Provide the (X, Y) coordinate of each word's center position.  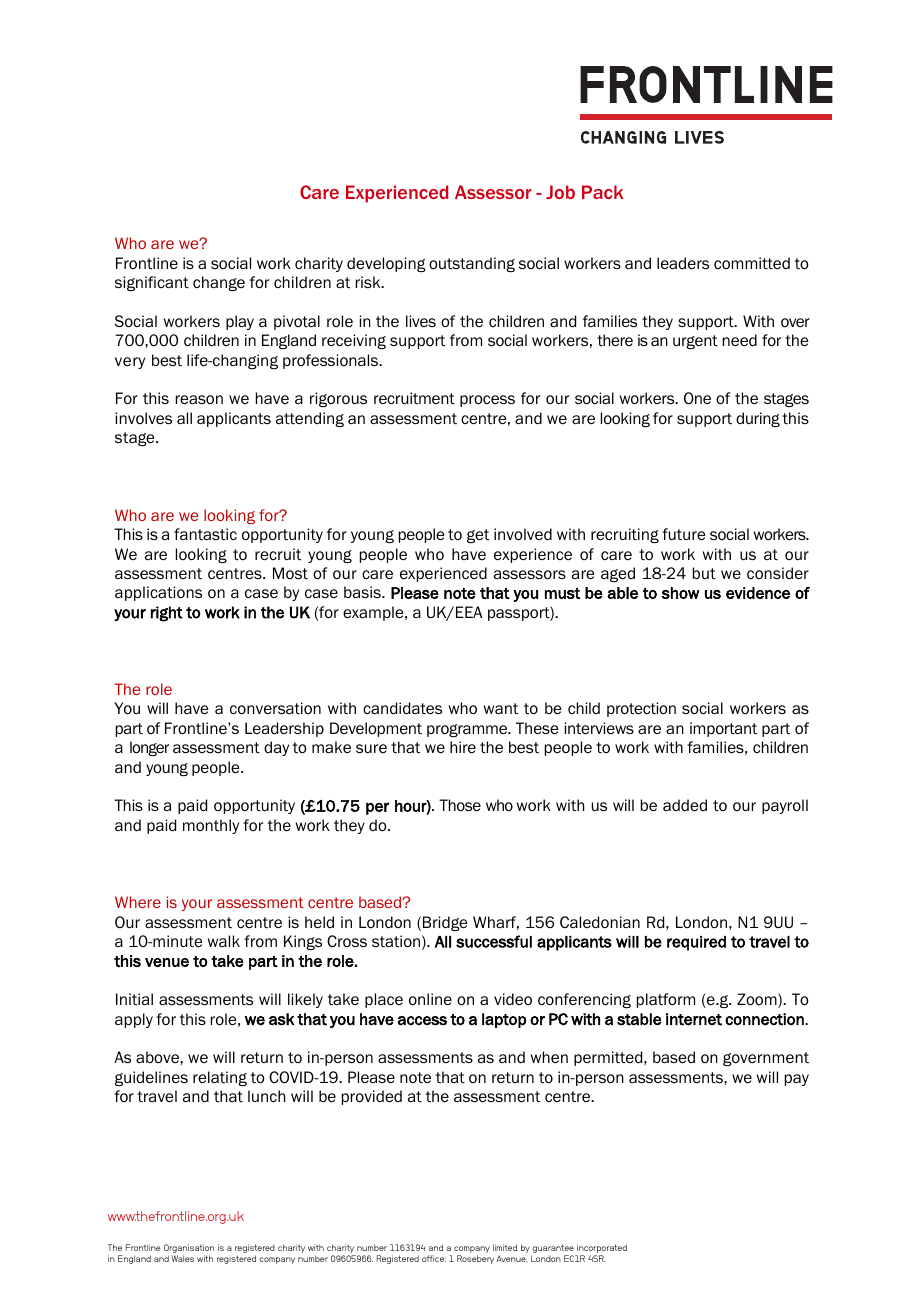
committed (752, 263)
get (478, 536)
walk (224, 941)
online (430, 999)
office (434, 1258)
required (696, 943)
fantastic (205, 534)
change (219, 283)
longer (149, 748)
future (684, 534)
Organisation (189, 1250)
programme (468, 730)
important (723, 729)
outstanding (472, 264)
